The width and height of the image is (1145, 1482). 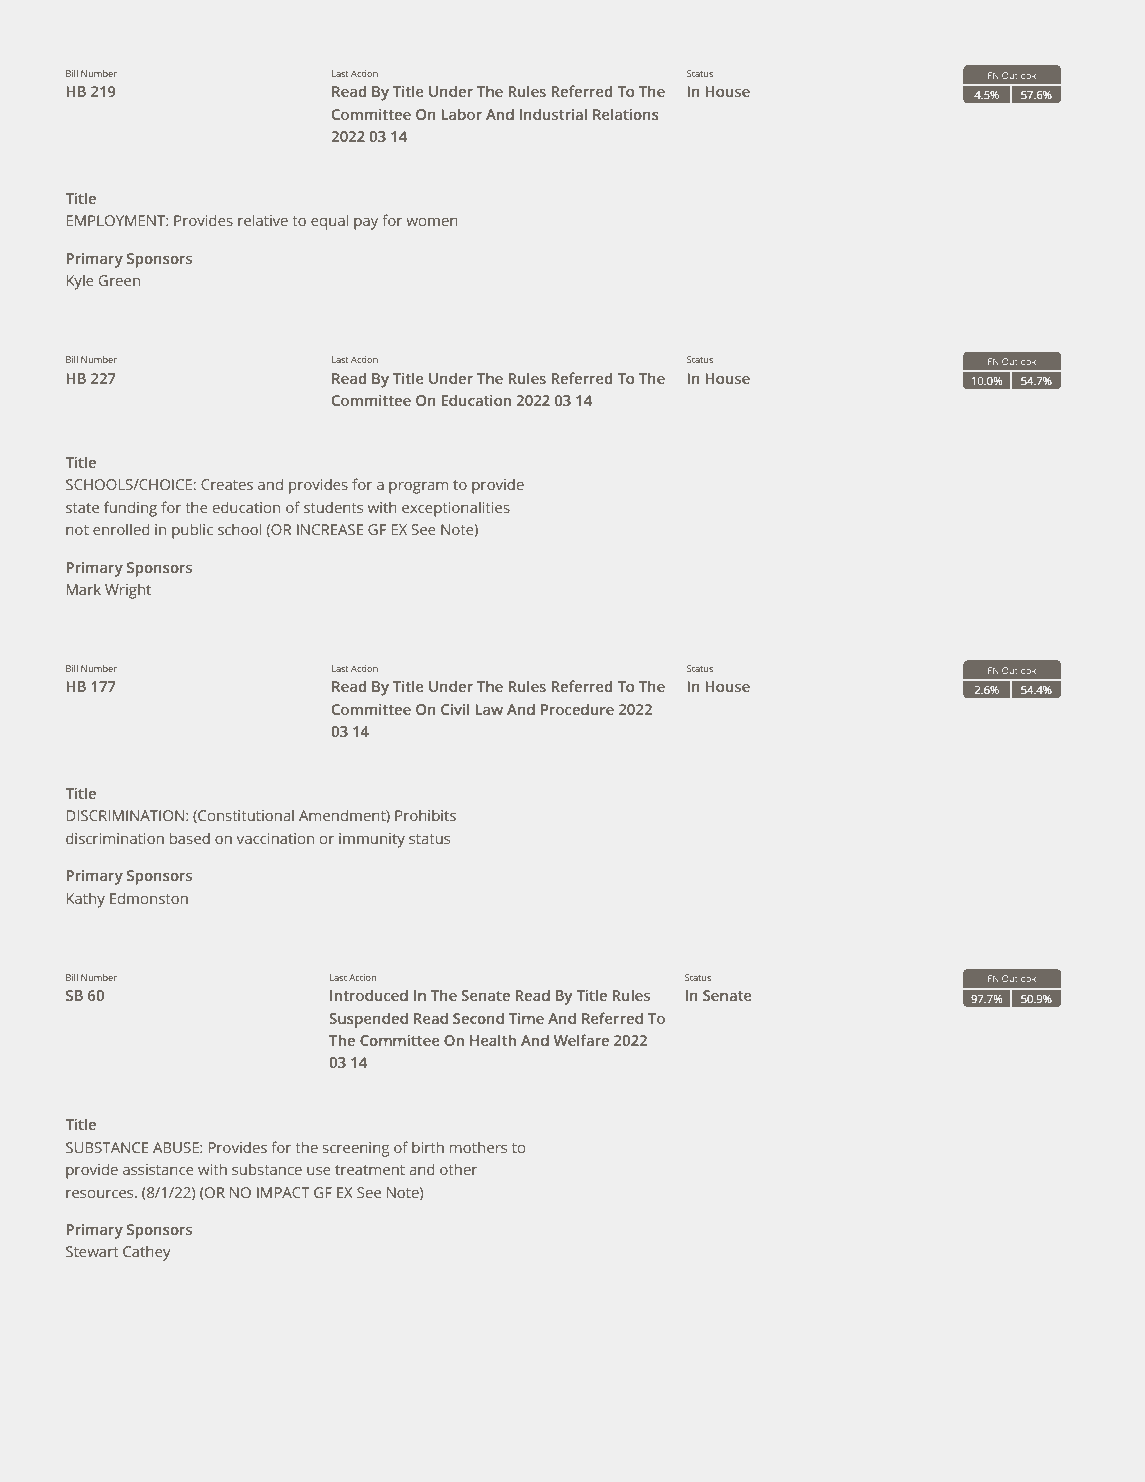 What do you see at coordinates (418, 488) in the image?
I see `program` at bounding box center [418, 488].
